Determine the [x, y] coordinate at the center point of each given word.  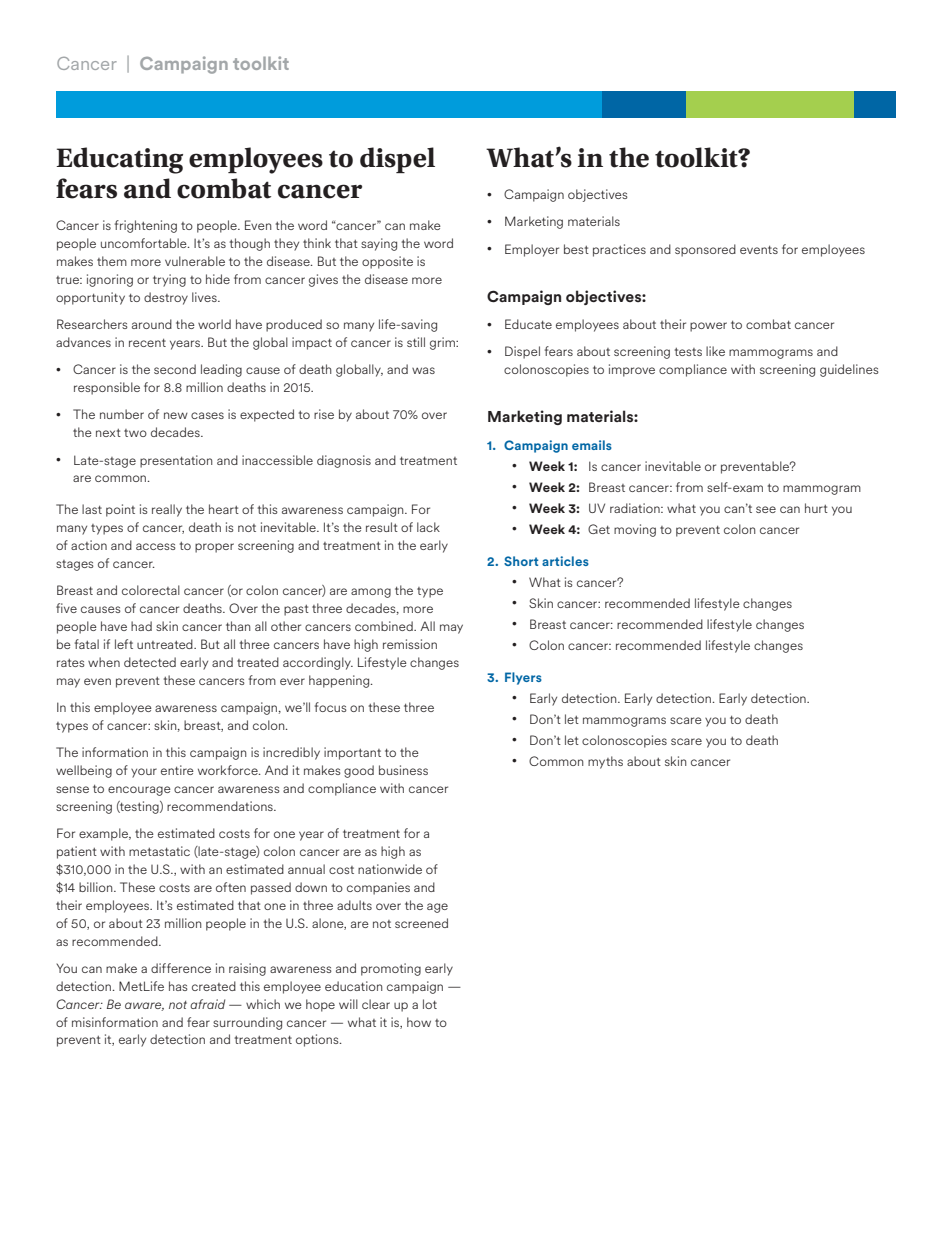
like [715, 351]
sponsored [705, 250]
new [176, 415]
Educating [119, 160]
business [403, 770]
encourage [139, 791]
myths [605, 762]
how [419, 1022]
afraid [207, 1004]
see [766, 509]
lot [430, 1004]
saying [379, 244]
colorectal [151, 590]
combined [385, 626]
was [423, 370]
